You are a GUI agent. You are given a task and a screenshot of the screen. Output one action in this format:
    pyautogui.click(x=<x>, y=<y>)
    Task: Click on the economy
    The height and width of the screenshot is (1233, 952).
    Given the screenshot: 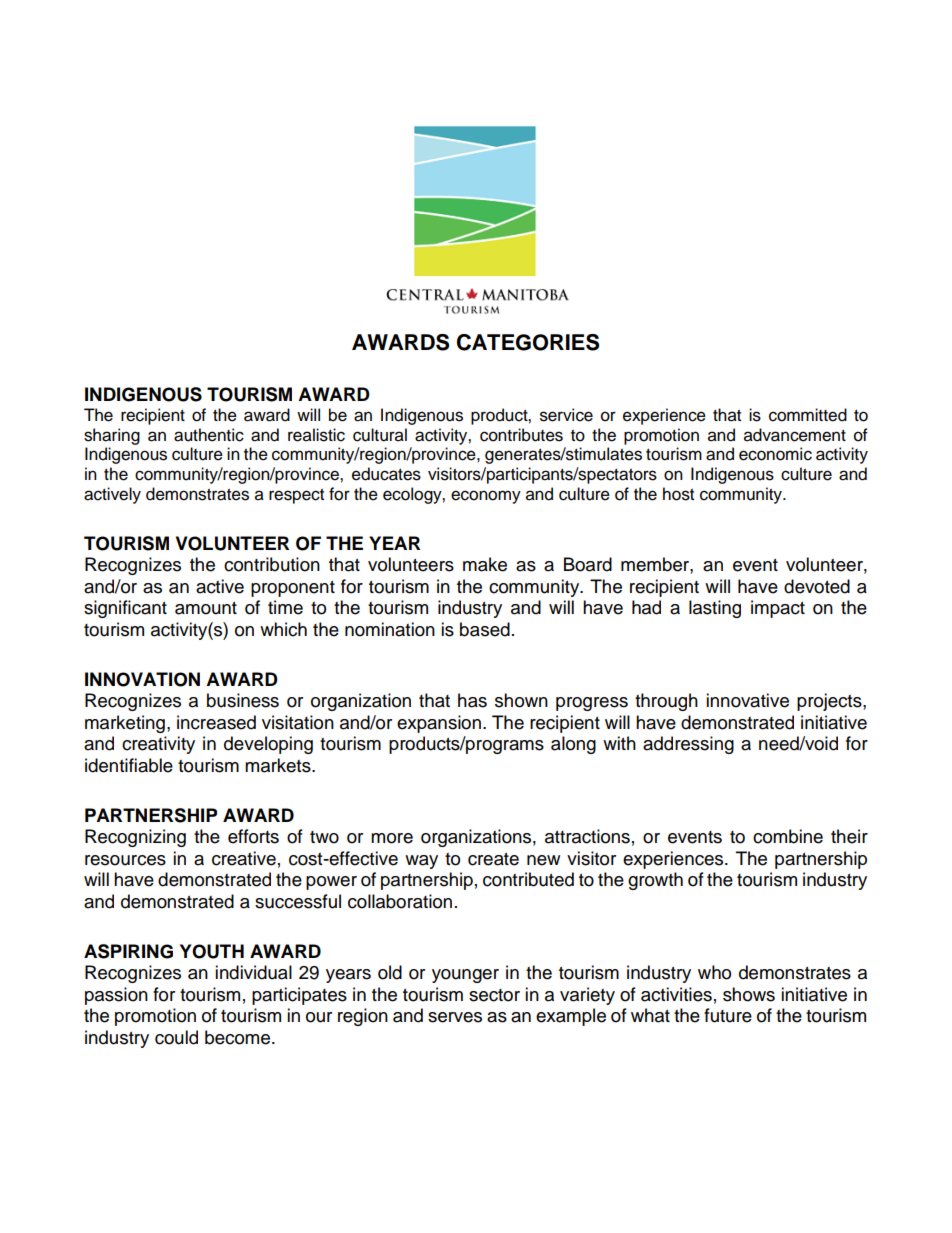 What is the action you would take?
    pyautogui.click(x=486, y=497)
